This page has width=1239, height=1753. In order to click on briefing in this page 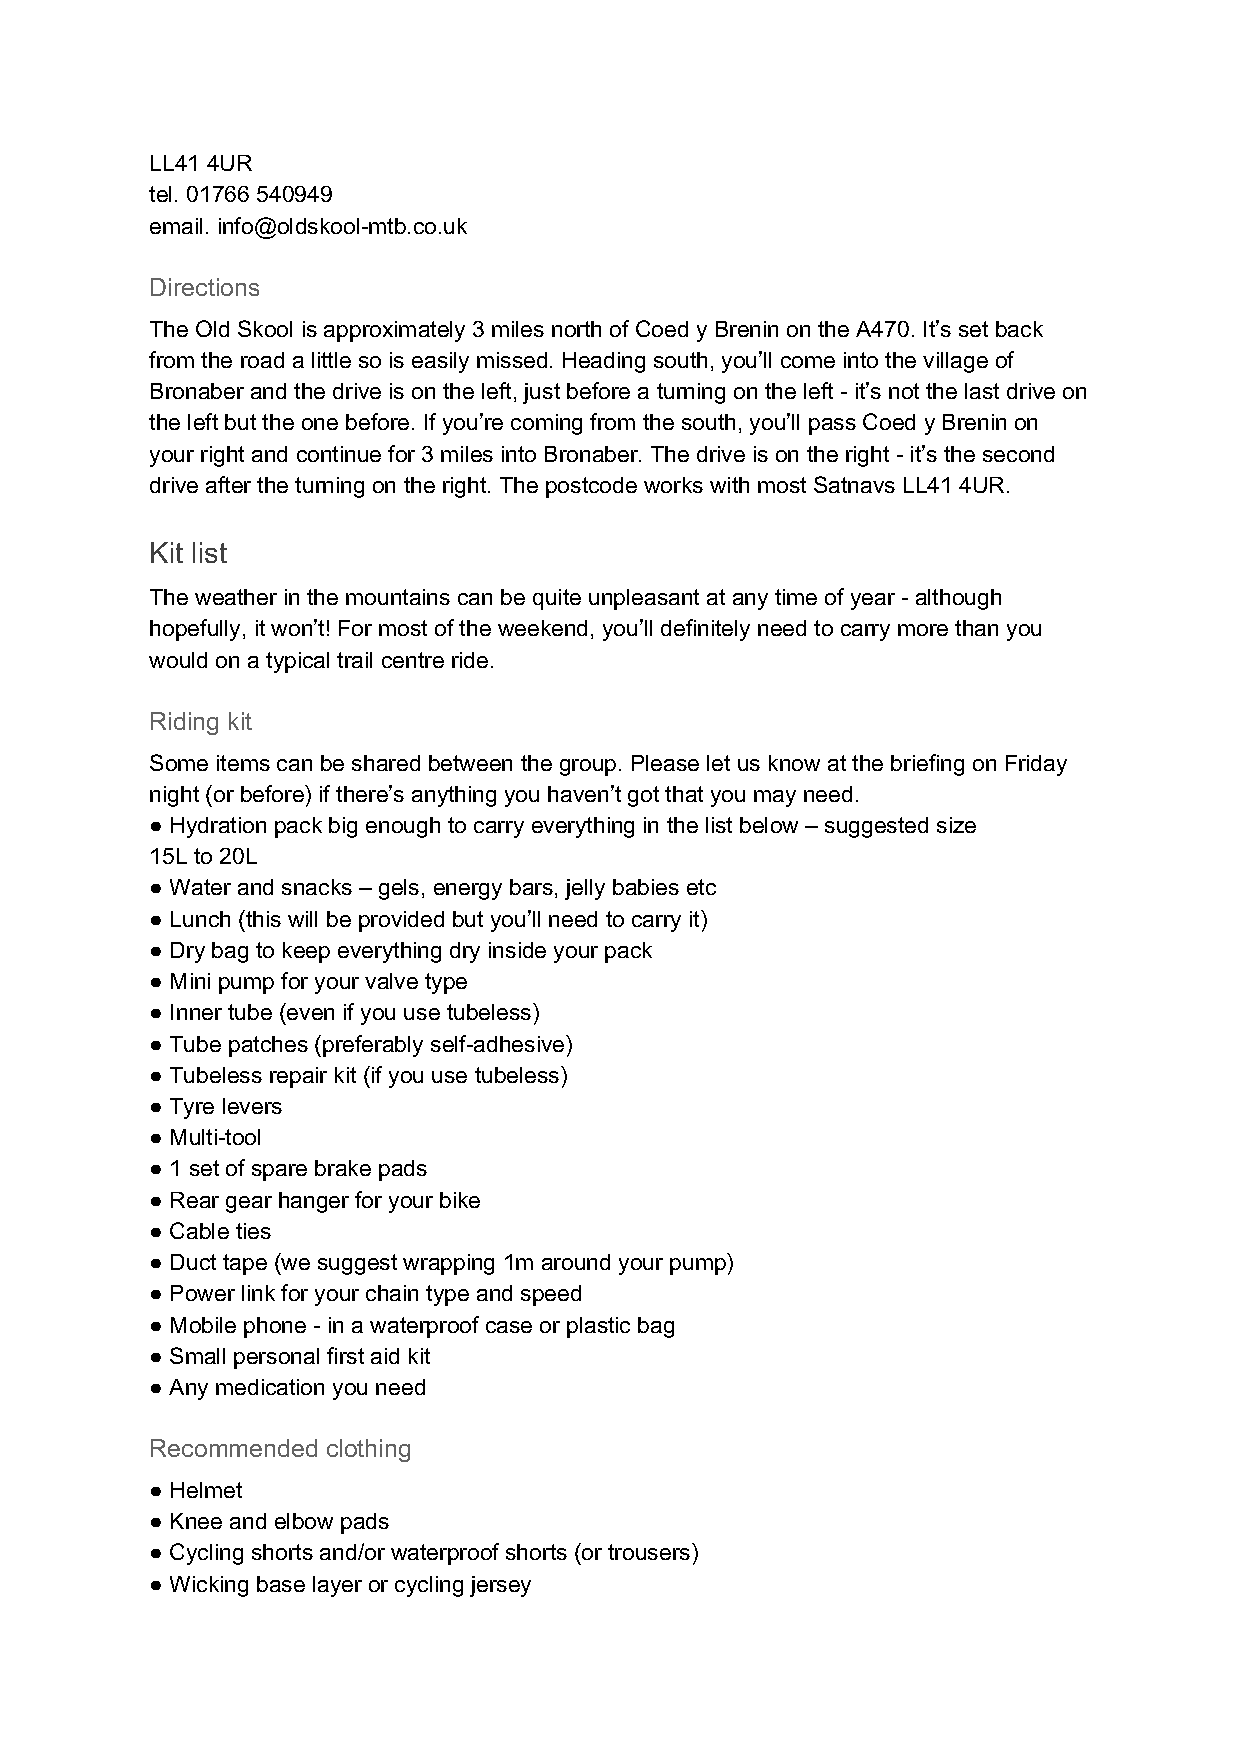, I will do `click(927, 765)`.
